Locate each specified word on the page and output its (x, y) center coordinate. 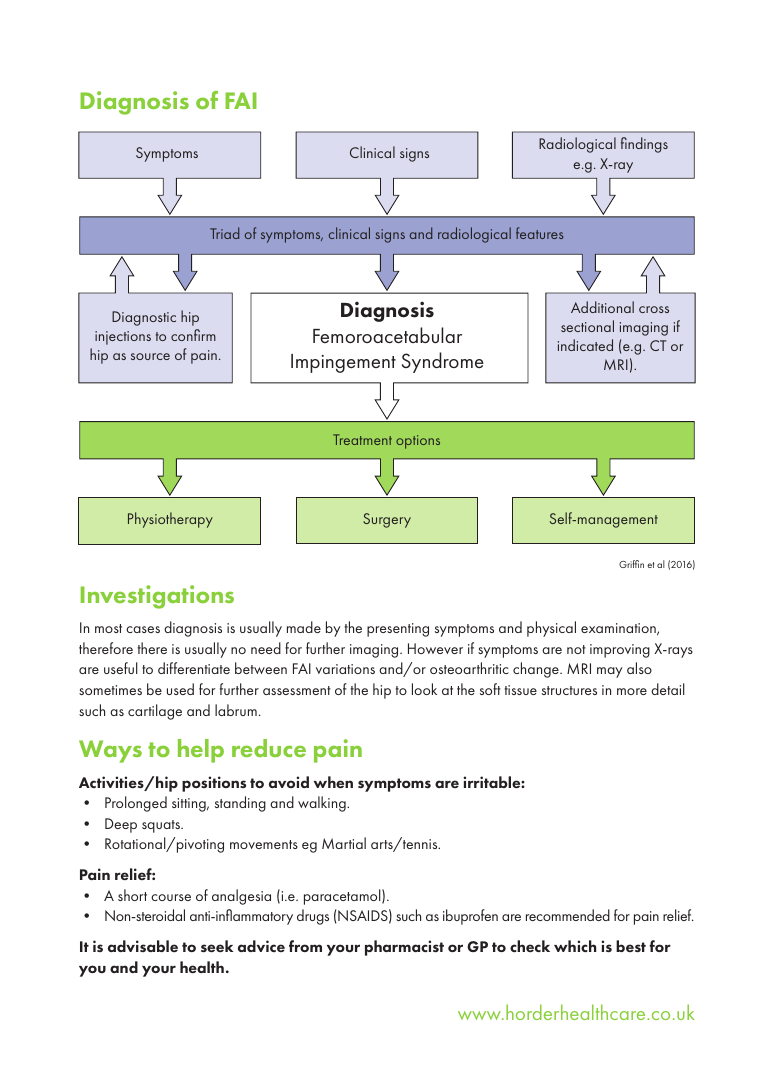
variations (345, 669)
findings (644, 145)
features (539, 233)
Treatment (362, 439)
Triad (224, 233)
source (150, 356)
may (609, 672)
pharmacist (404, 948)
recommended (568, 915)
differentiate (194, 668)
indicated (585, 345)
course (171, 897)
